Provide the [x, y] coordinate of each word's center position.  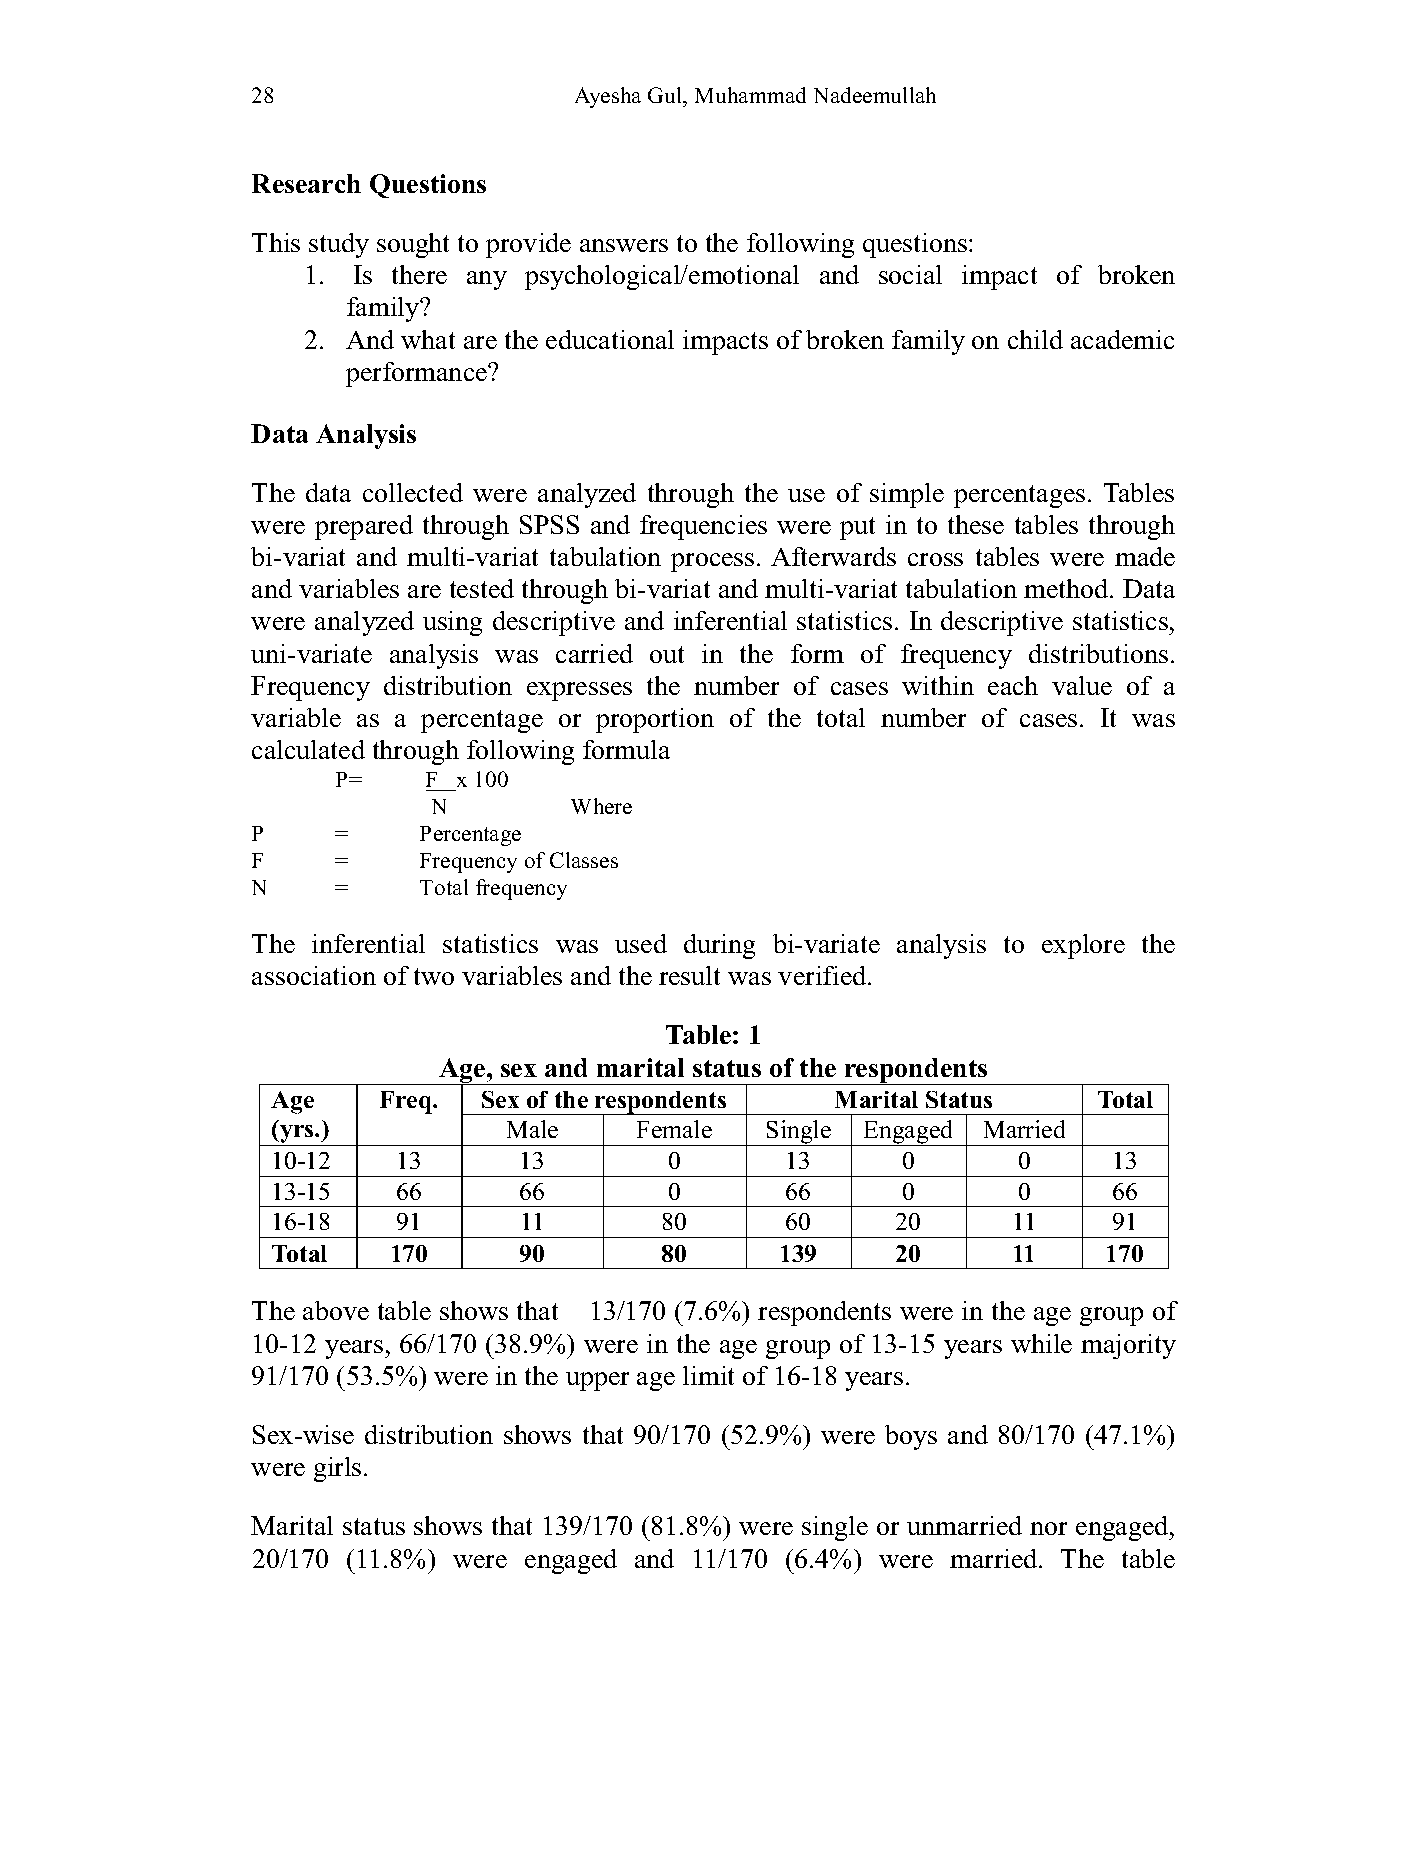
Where [601, 806]
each [1013, 685]
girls [337, 1469]
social [910, 274]
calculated [308, 749]
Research [306, 183]
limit [708, 1375]
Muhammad [750, 95]
